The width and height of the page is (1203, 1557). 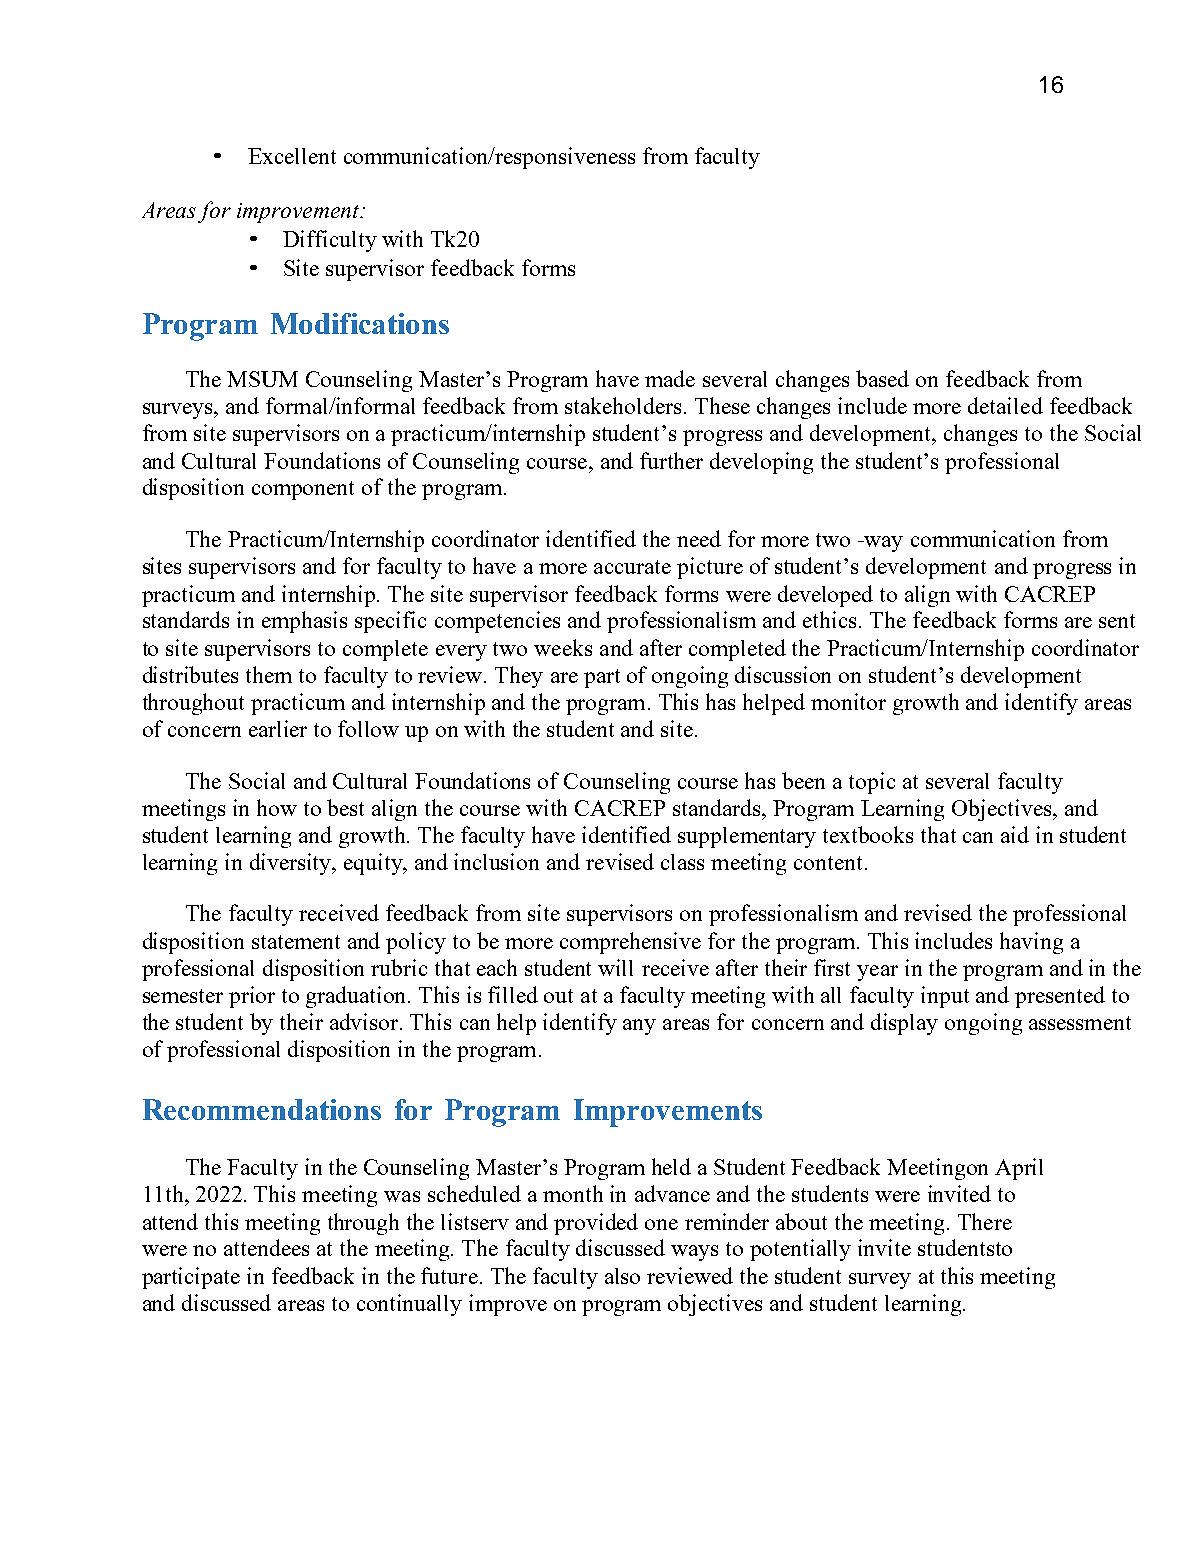 I want to click on topic, so click(x=872, y=783).
